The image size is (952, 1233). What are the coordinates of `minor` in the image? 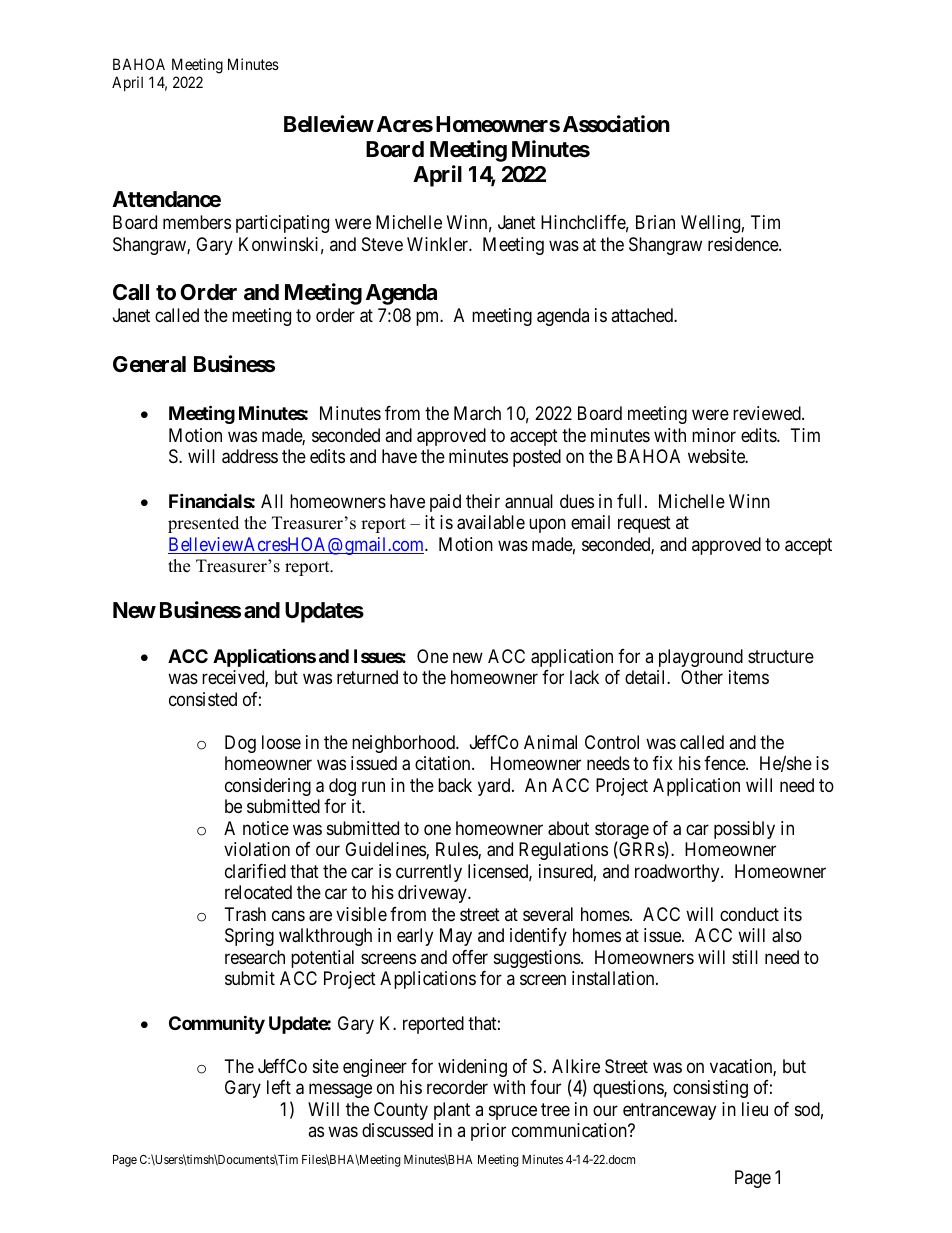 It's located at (714, 435).
